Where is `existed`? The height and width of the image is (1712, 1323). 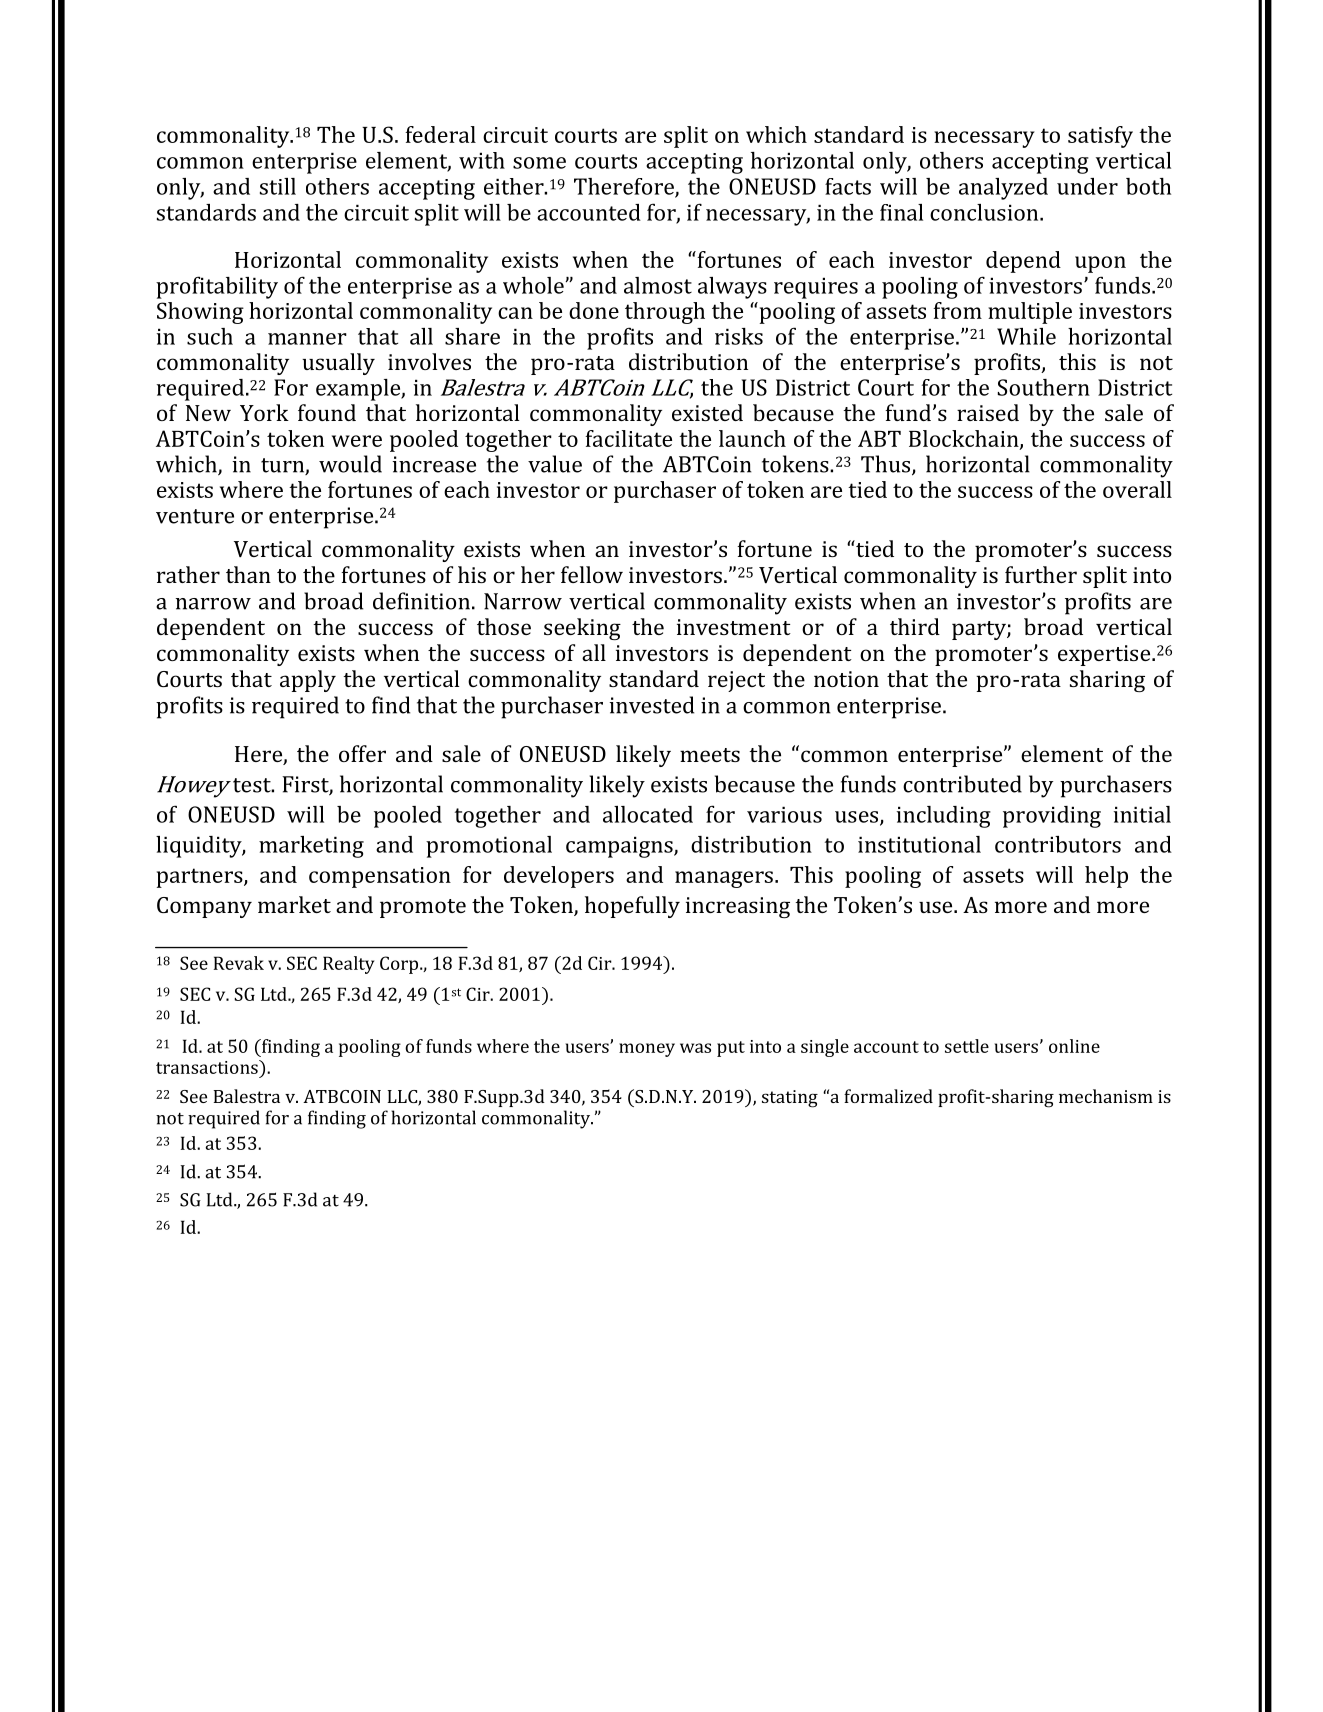
existed is located at coordinates (707, 412).
